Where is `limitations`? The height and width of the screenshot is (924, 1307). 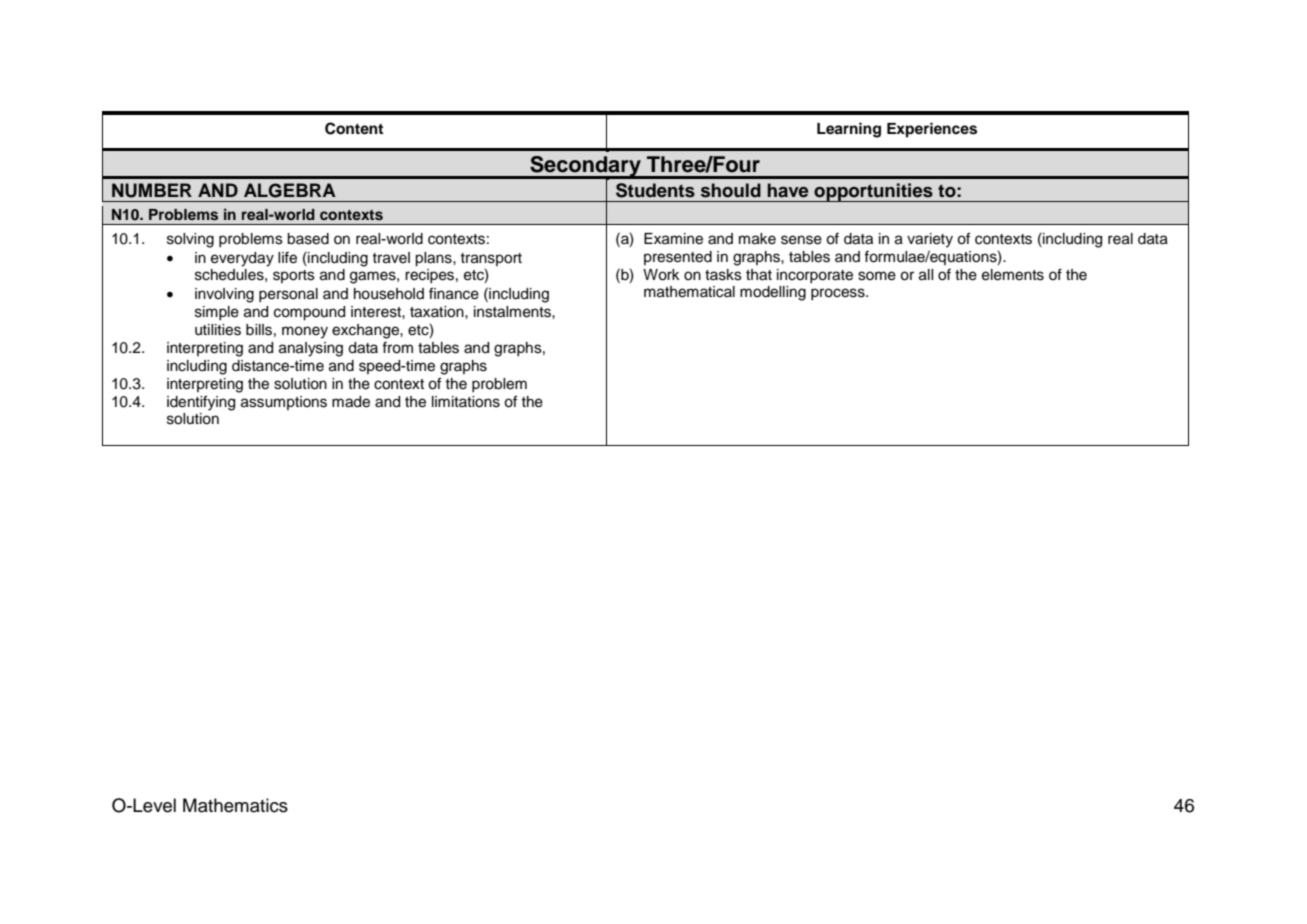
limitations is located at coordinates (466, 402).
